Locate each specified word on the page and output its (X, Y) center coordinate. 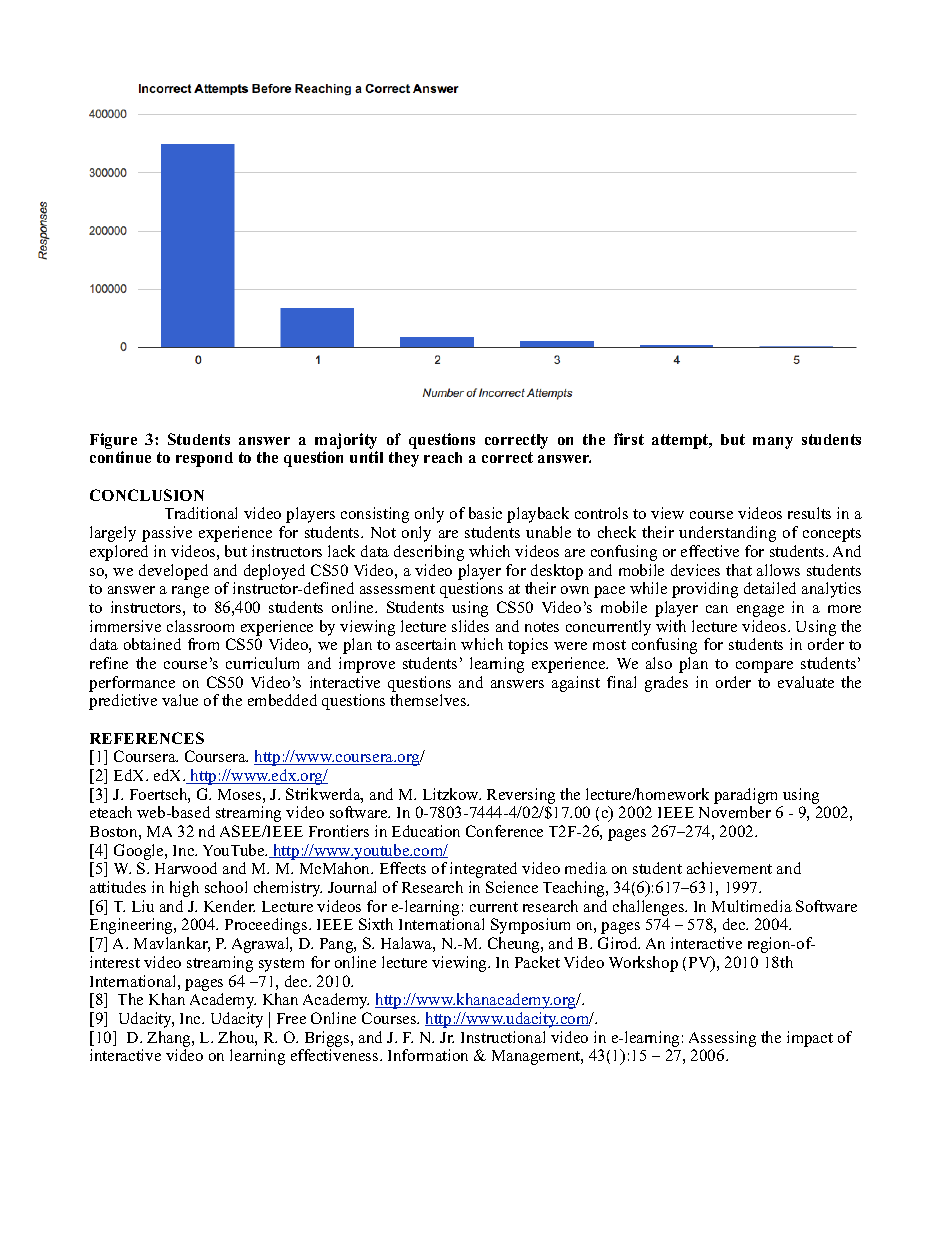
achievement (729, 868)
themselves (429, 700)
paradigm (745, 796)
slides (470, 626)
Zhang (170, 1039)
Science (512, 887)
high (184, 889)
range (190, 592)
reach (443, 457)
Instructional (503, 1037)
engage (760, 611)
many (773, 443)
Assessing (722, 1039)
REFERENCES (147, 738)
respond (204, 459)
